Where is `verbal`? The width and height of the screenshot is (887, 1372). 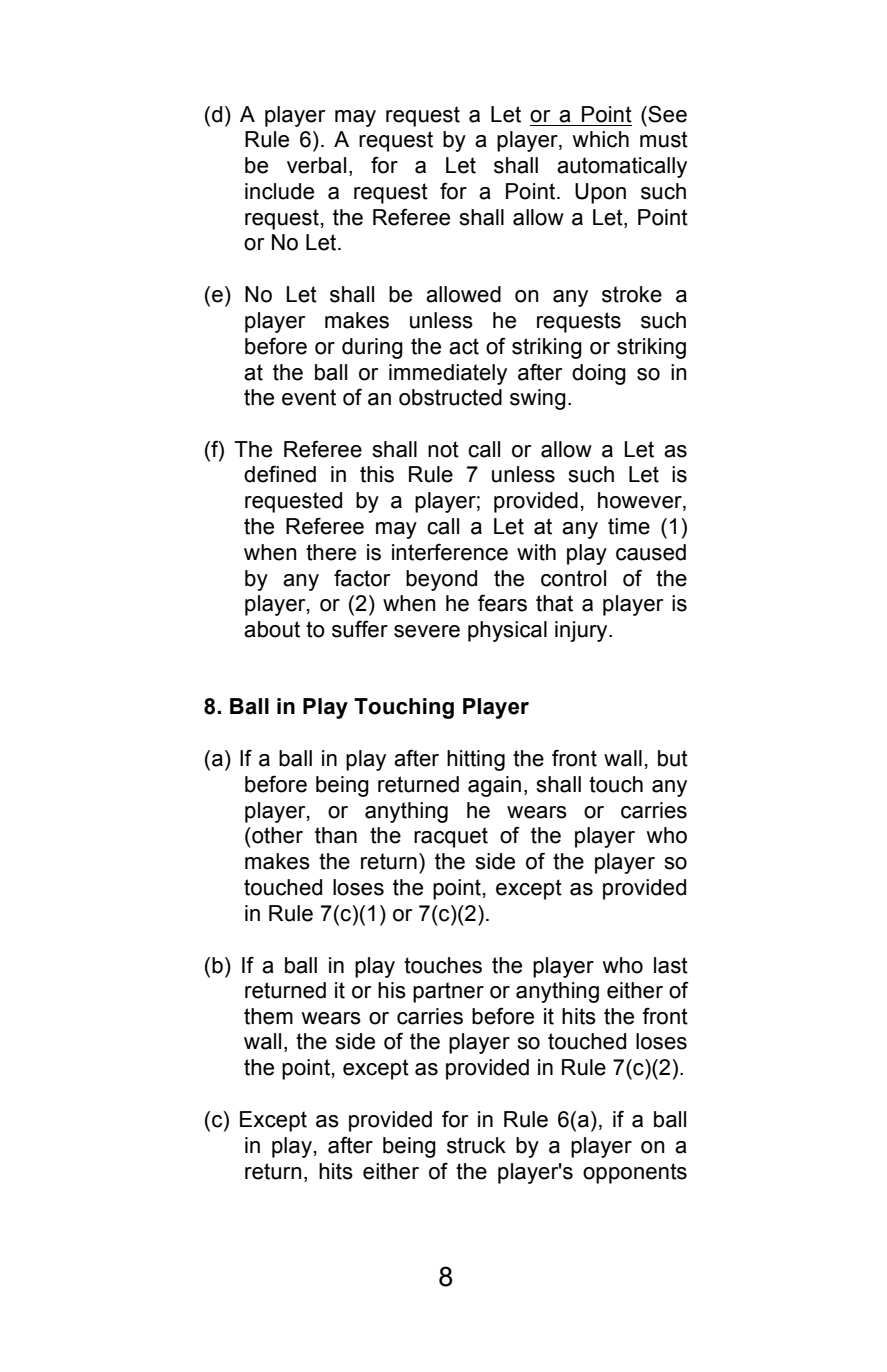
verbal is located at coordinates (316, 165).
